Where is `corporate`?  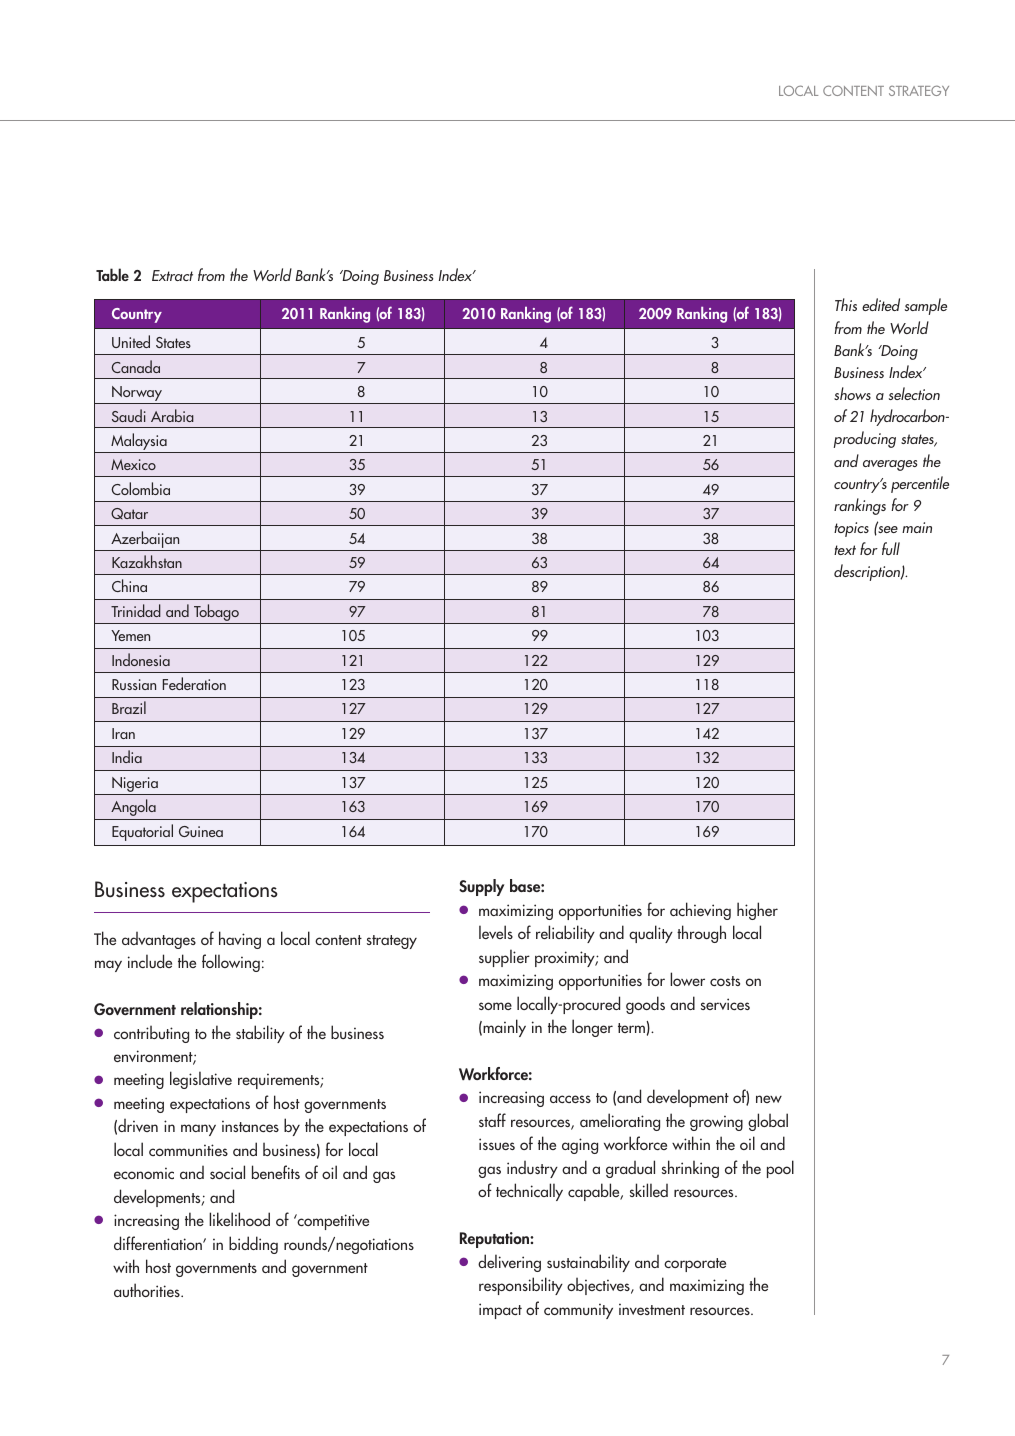
corporate is located at coordinates (695, 1265).
